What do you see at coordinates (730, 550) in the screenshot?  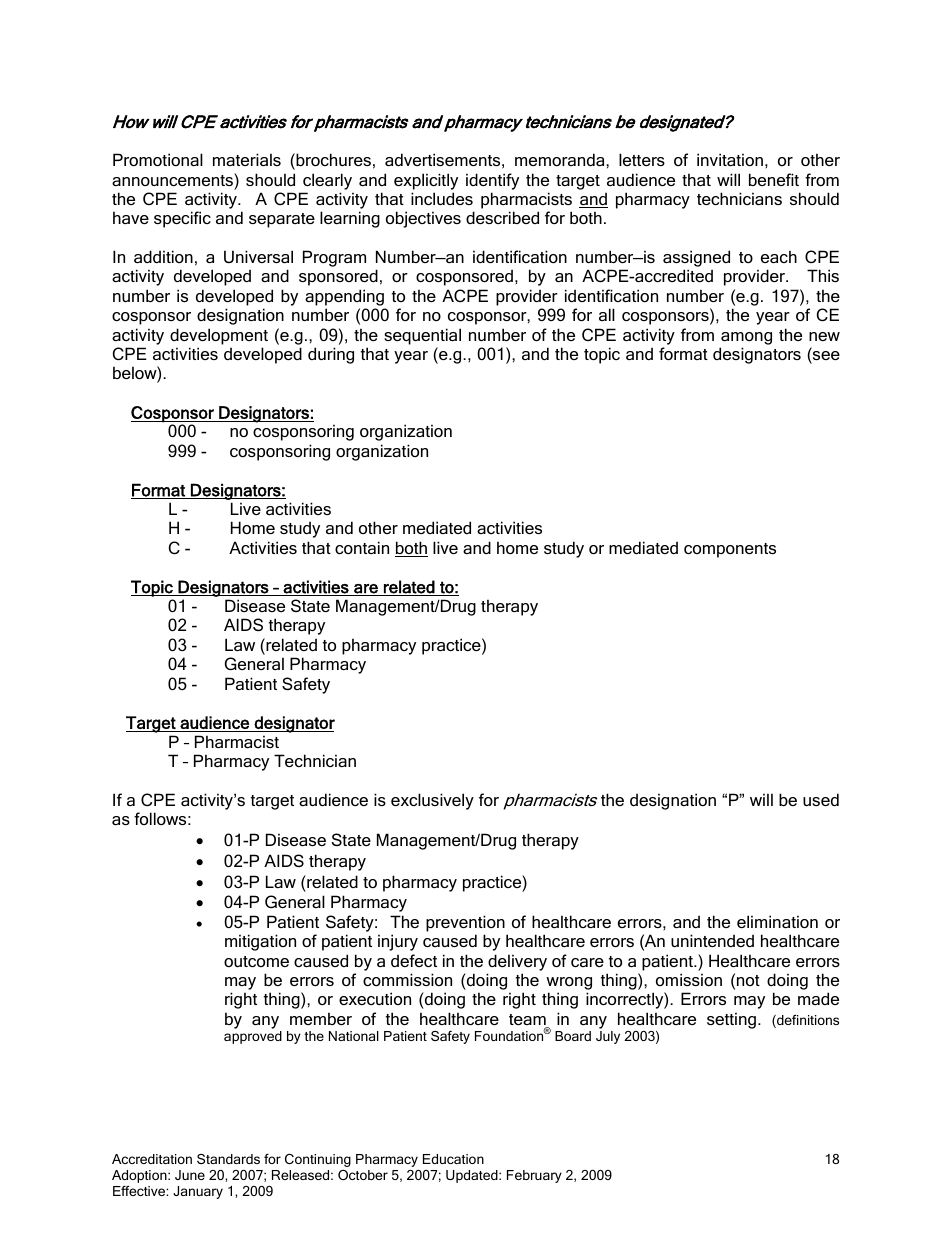 I see `components` at bounding box center [730, 550].
